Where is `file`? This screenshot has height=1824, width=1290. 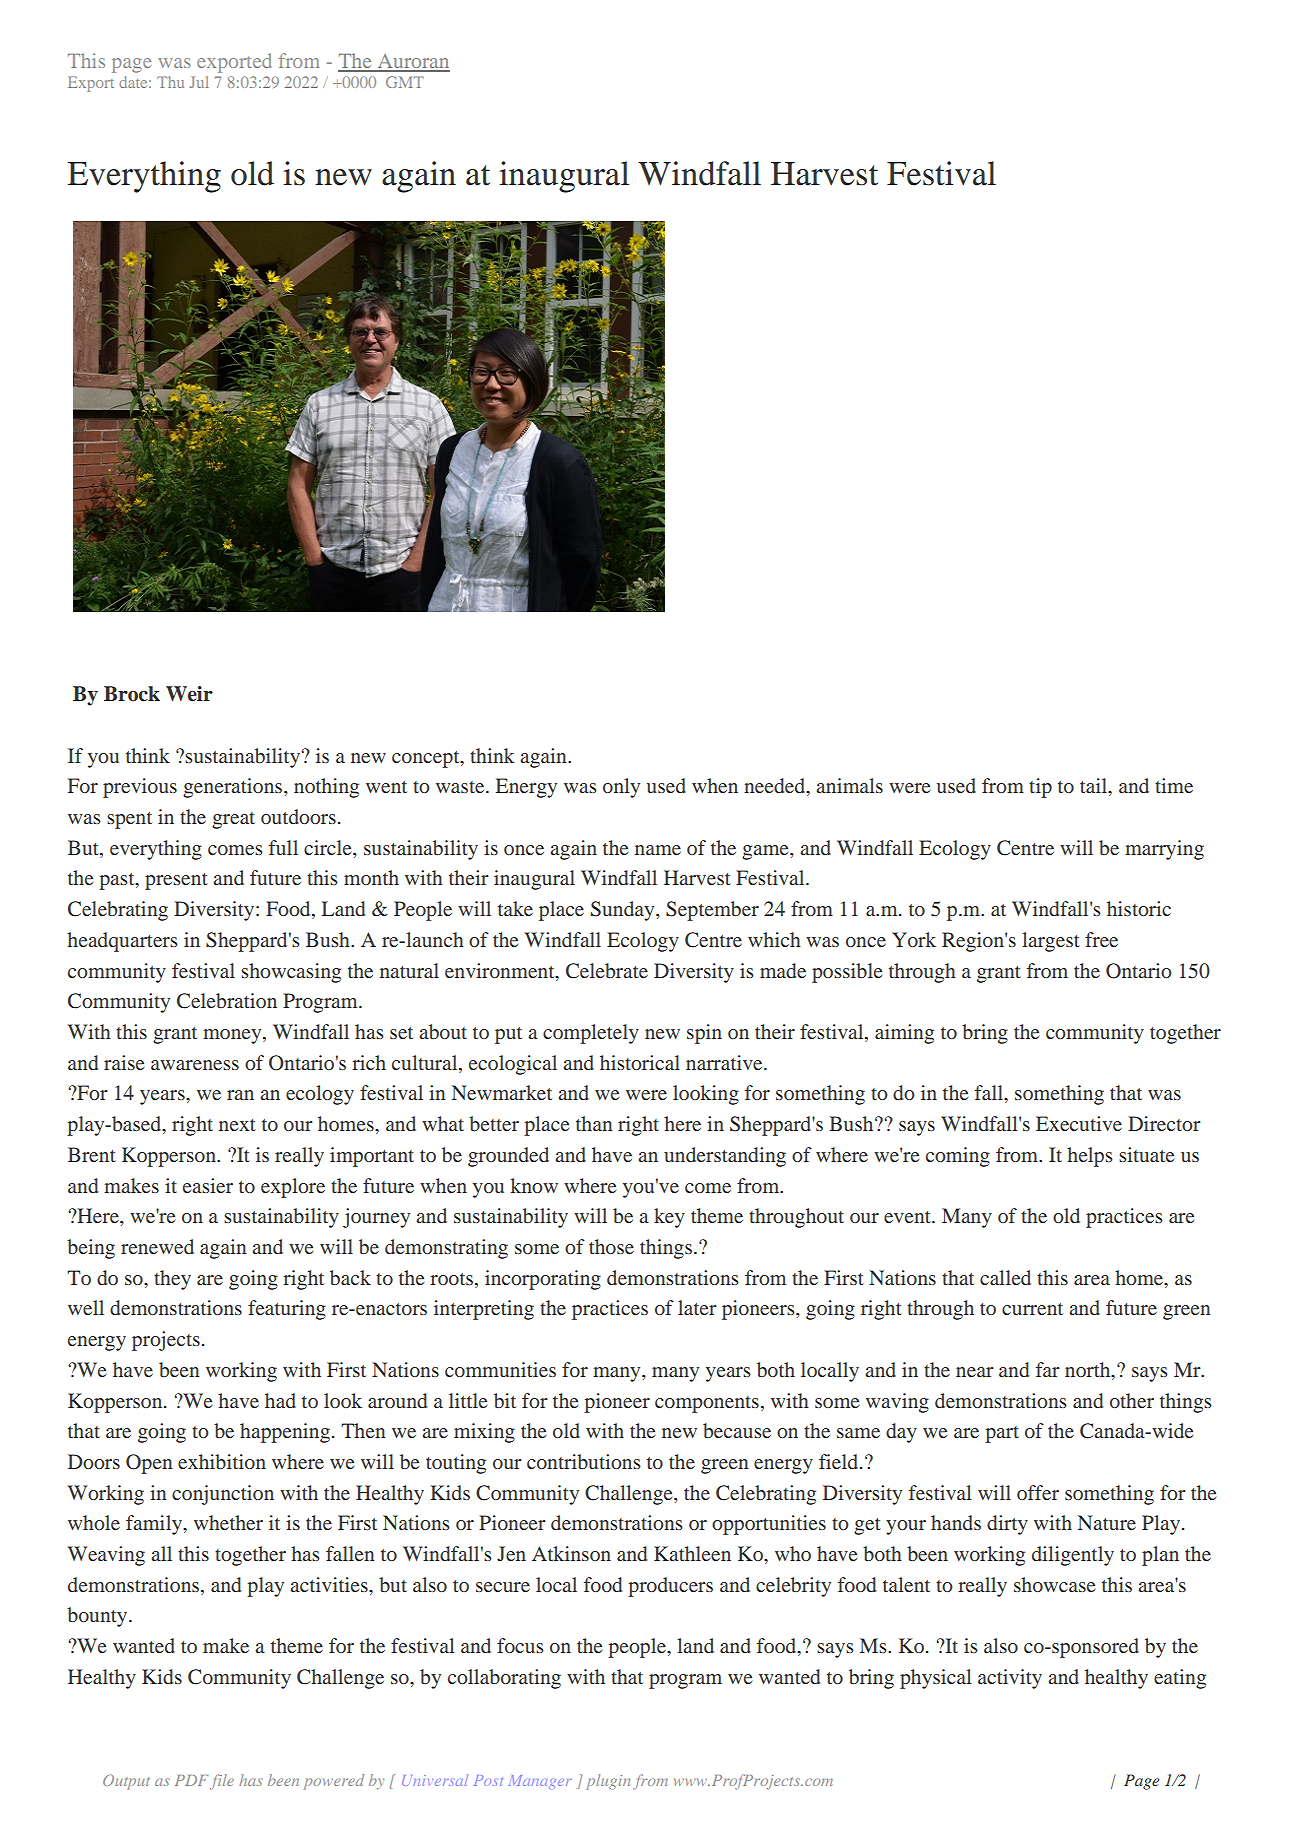 file is located at coordinates (222, 1781).
